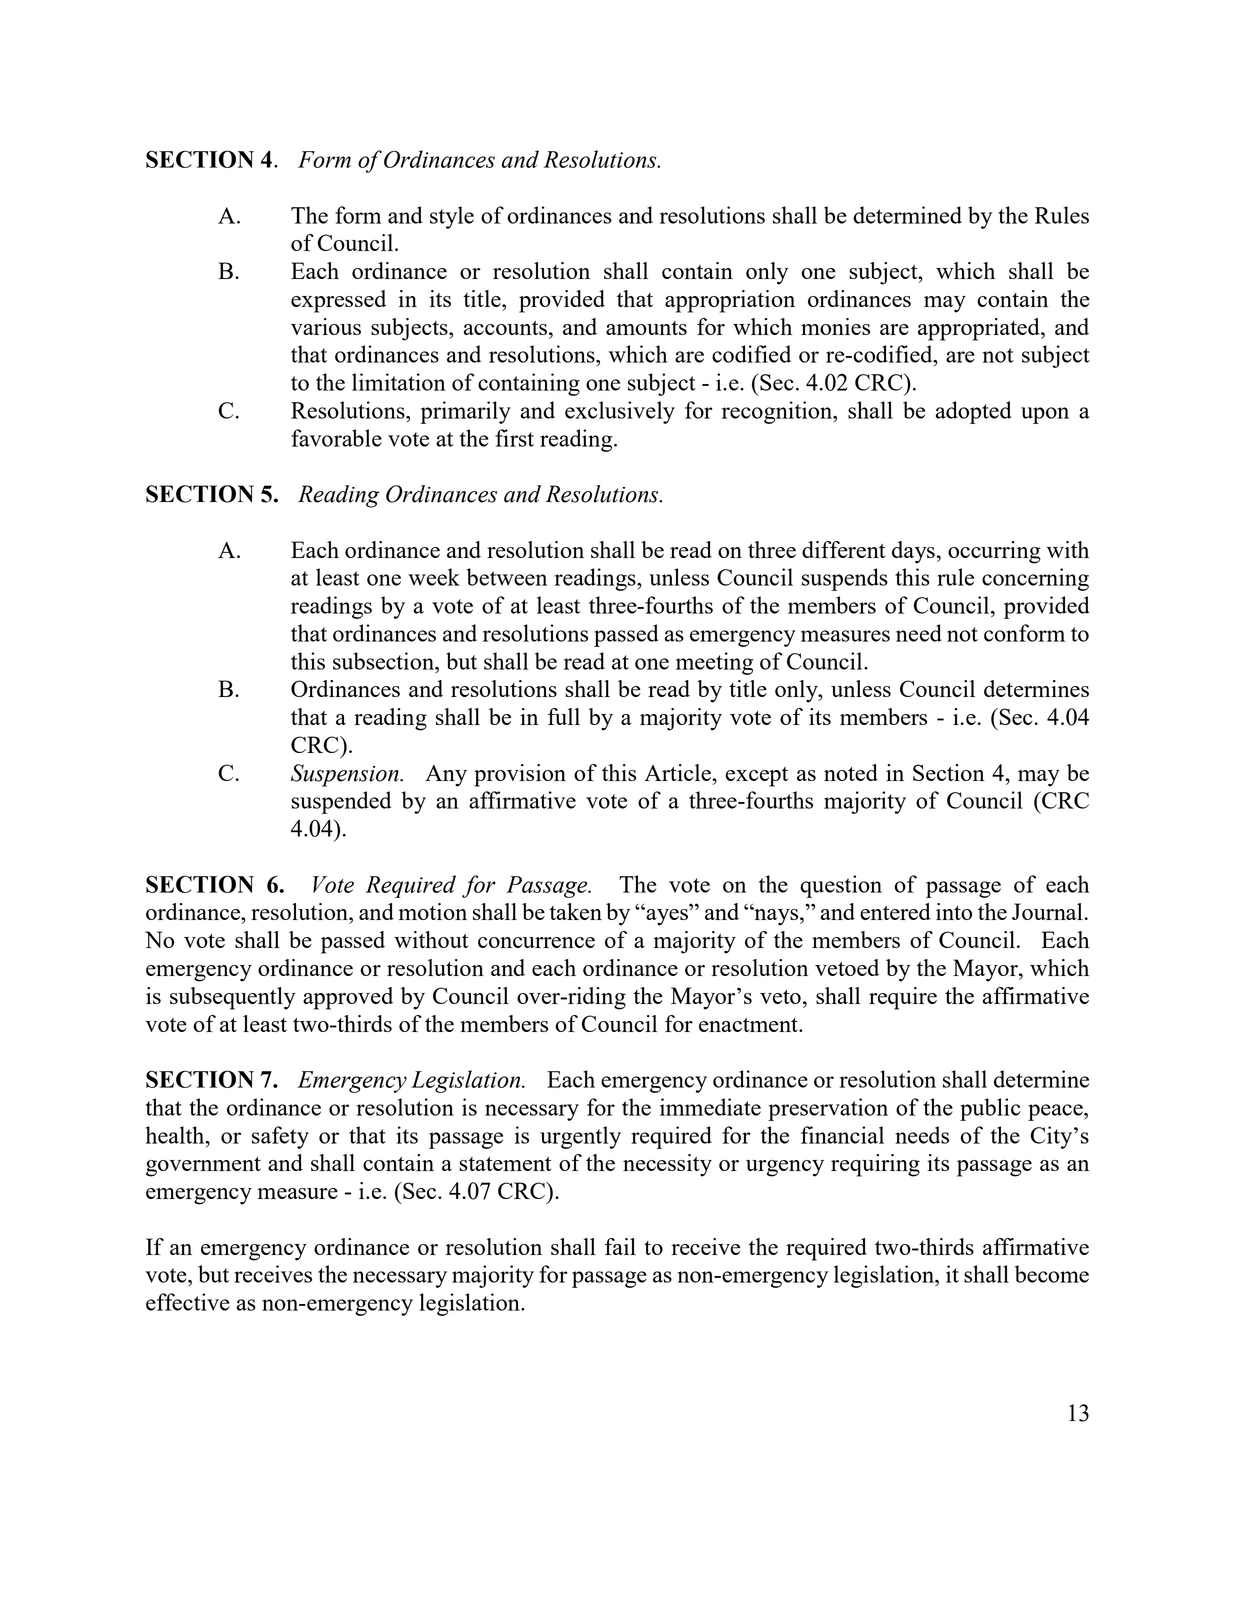 The width and height of the screenshot is (1236, 1600). What do you see at coordinates (187, 1302) in the screenshot?
I see `effective` at bounding box center [187, 1302].
